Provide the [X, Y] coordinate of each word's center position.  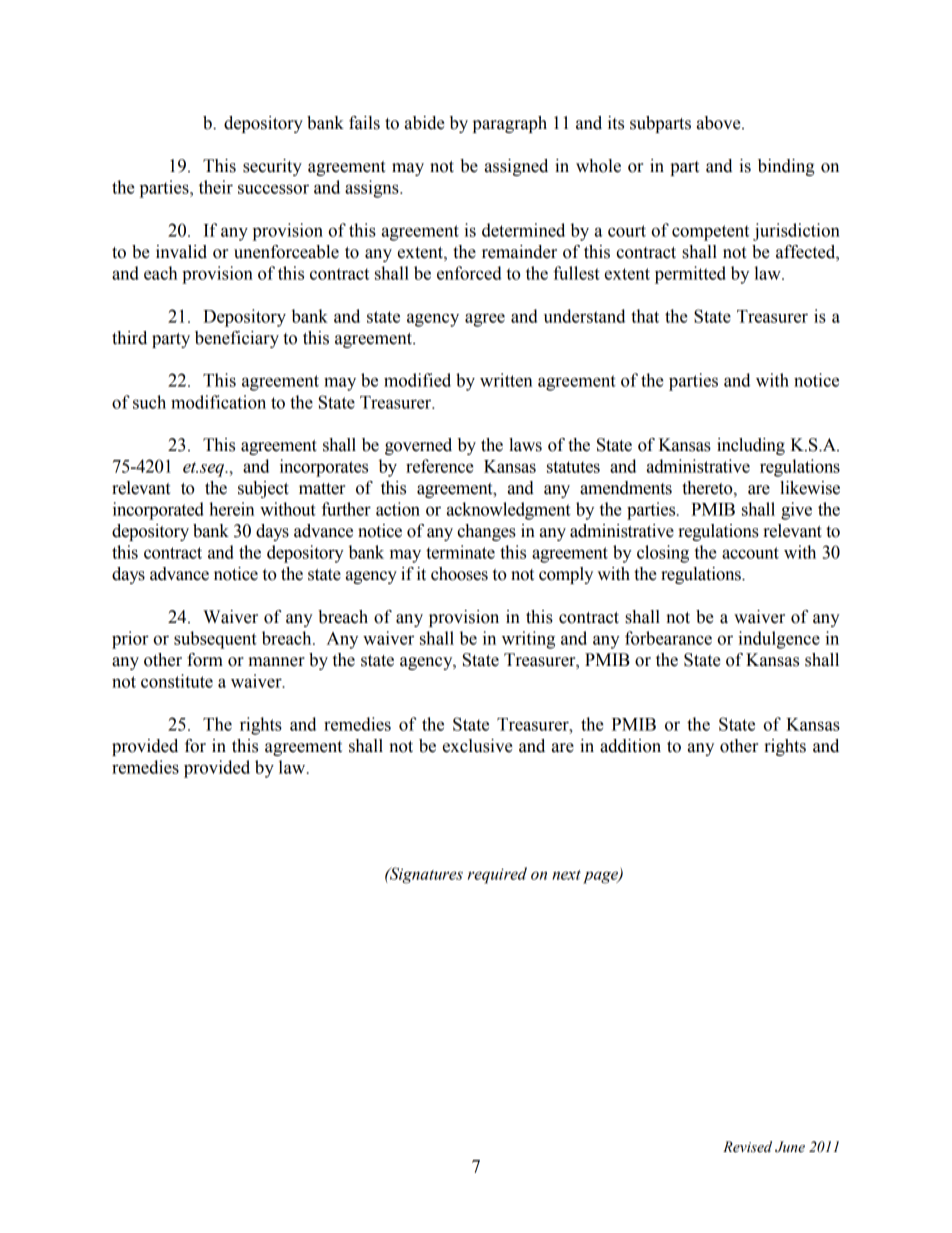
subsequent [215, 640]
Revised [747, 1147]
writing [528, 640]
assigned [516, 167]
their [216, 187]
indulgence [779, 640]
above [720, 123]
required [497, 875]
